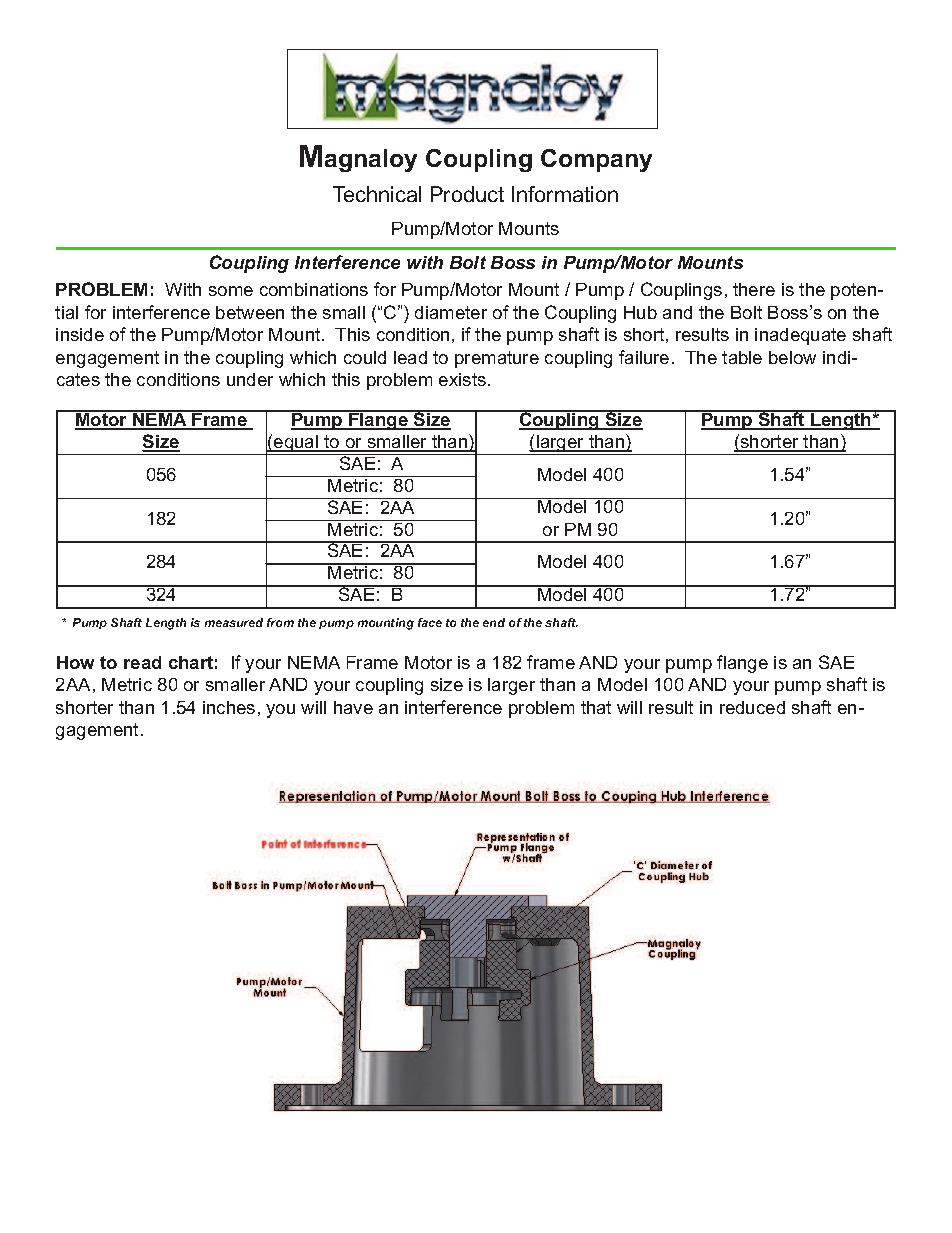  Describe the element at coordinates (142, 662) in the screenshot. I see `read` at that location.
